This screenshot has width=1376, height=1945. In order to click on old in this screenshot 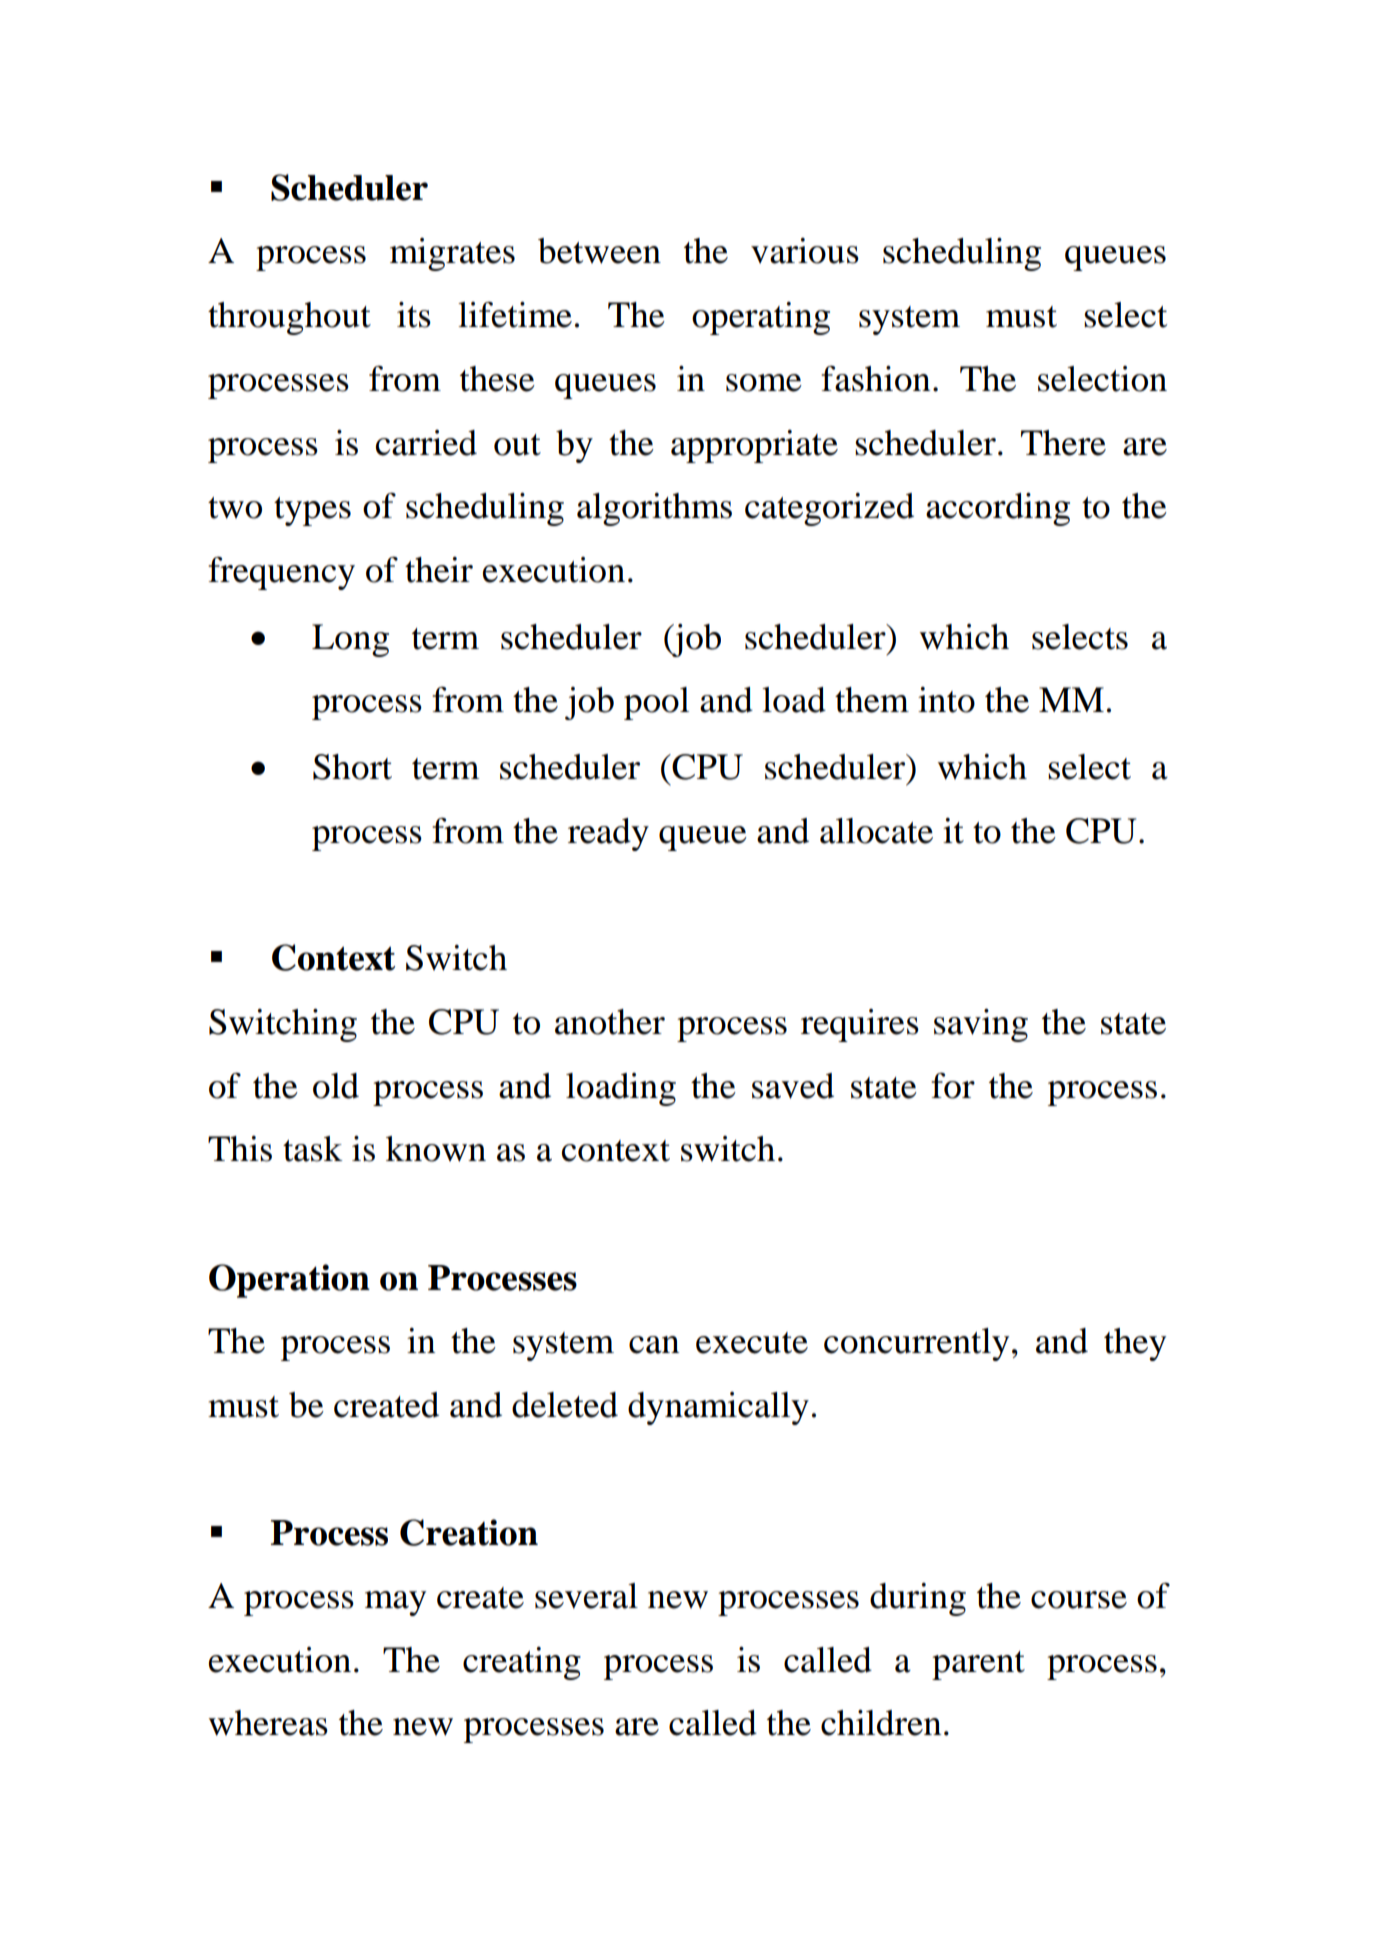, I will do `click(336, 1086)`.
